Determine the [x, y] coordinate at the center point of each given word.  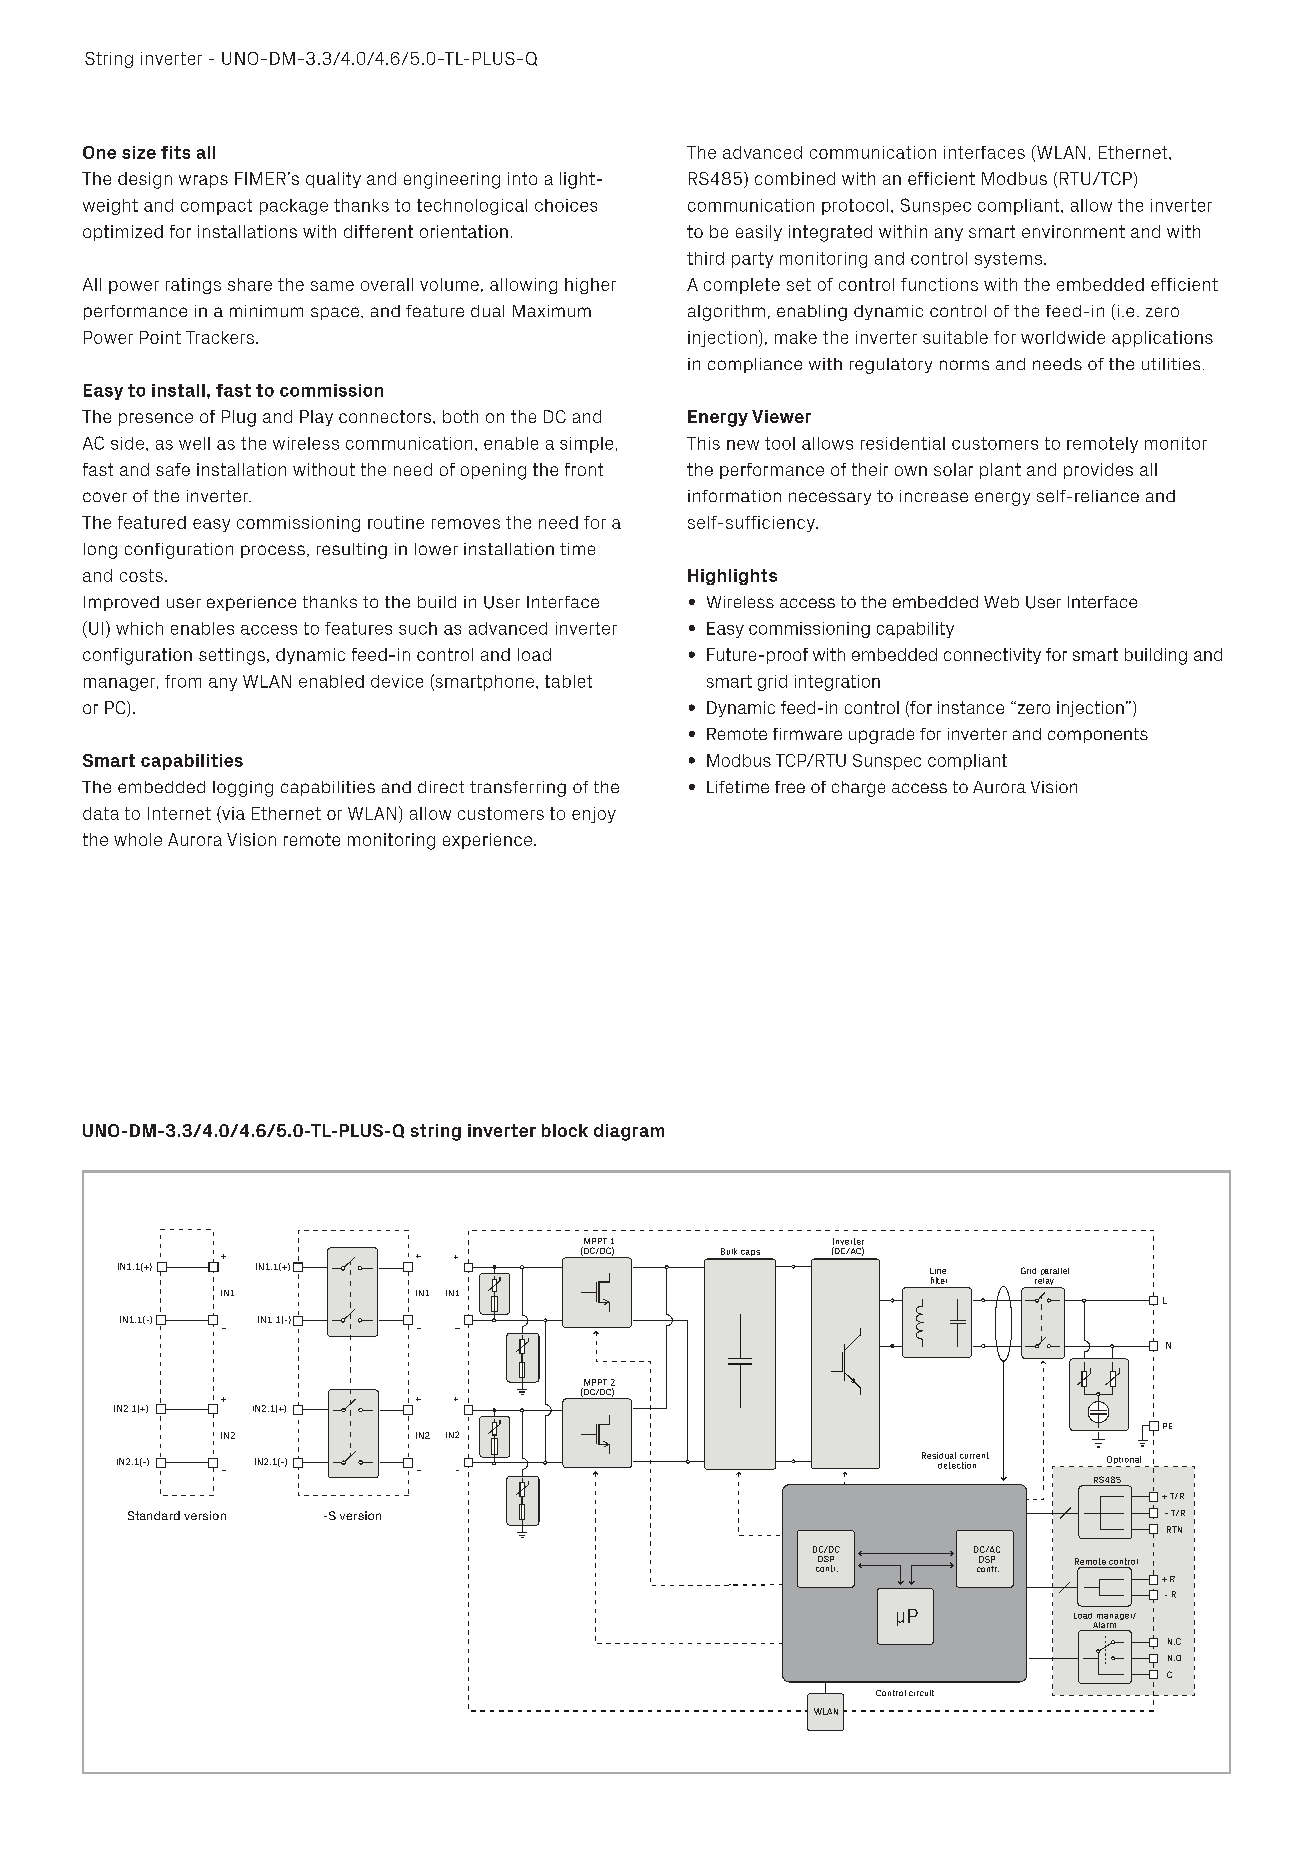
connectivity [992, 656]
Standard [154, 1515]
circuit [921, 1693]
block [565, 1130]
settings [232, 656]
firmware [807, 734]
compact [216, 207]
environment [1073, 231]
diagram [629, 1132]
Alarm [1104, 1626]
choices [566, 205]
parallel [1055, 1271]
